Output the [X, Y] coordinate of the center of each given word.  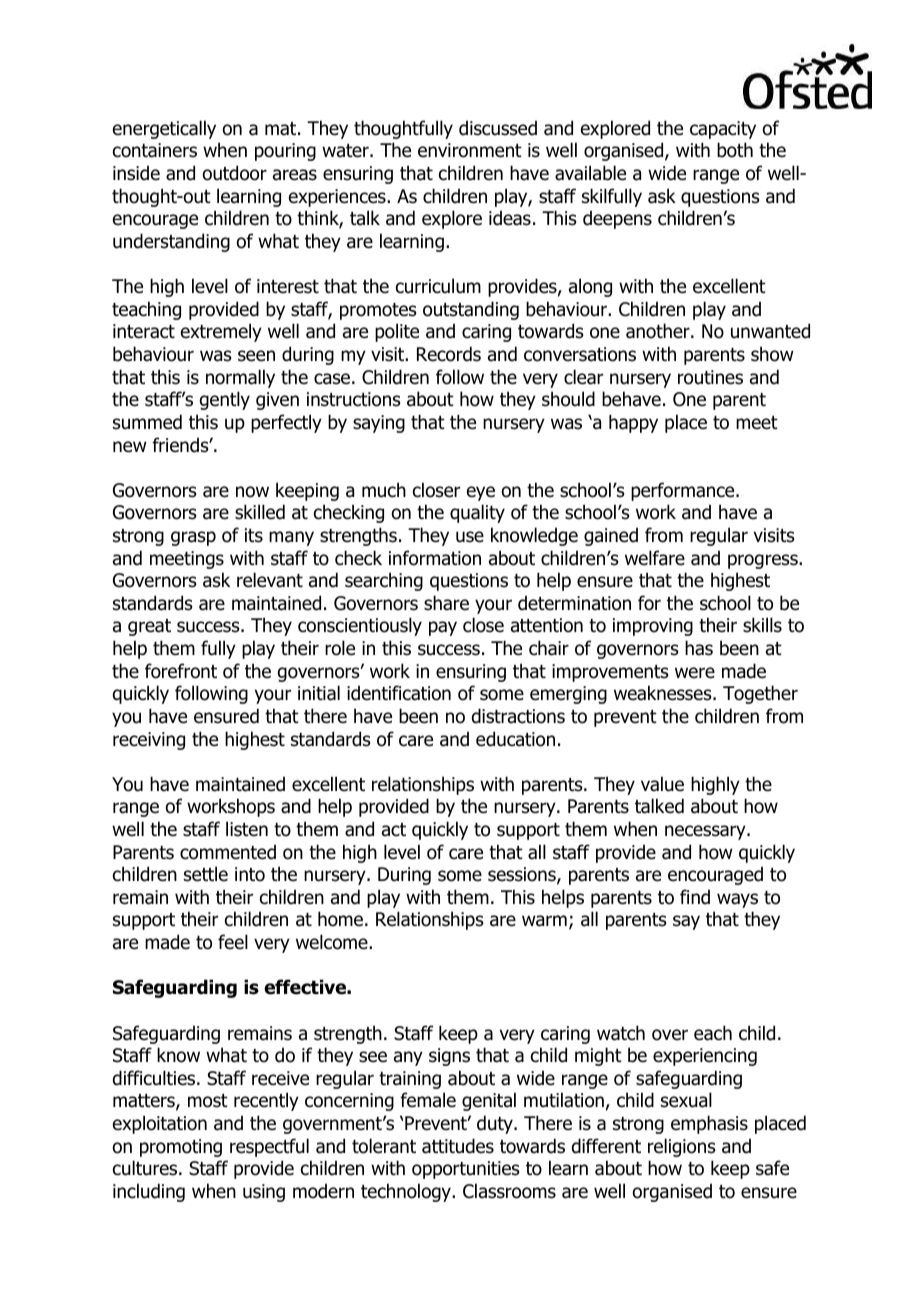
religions [682, 1147]
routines [710, 377]
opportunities [466, 1170]
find [695, 897]
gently [225, 400]
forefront [181, 671]
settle [206, 874]
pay [443, 628]
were [695, 673]
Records [449, 354]
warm [544, 921]
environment [470, 150]
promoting [181, 1148]
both [735, 150]
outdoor [234, 173]
